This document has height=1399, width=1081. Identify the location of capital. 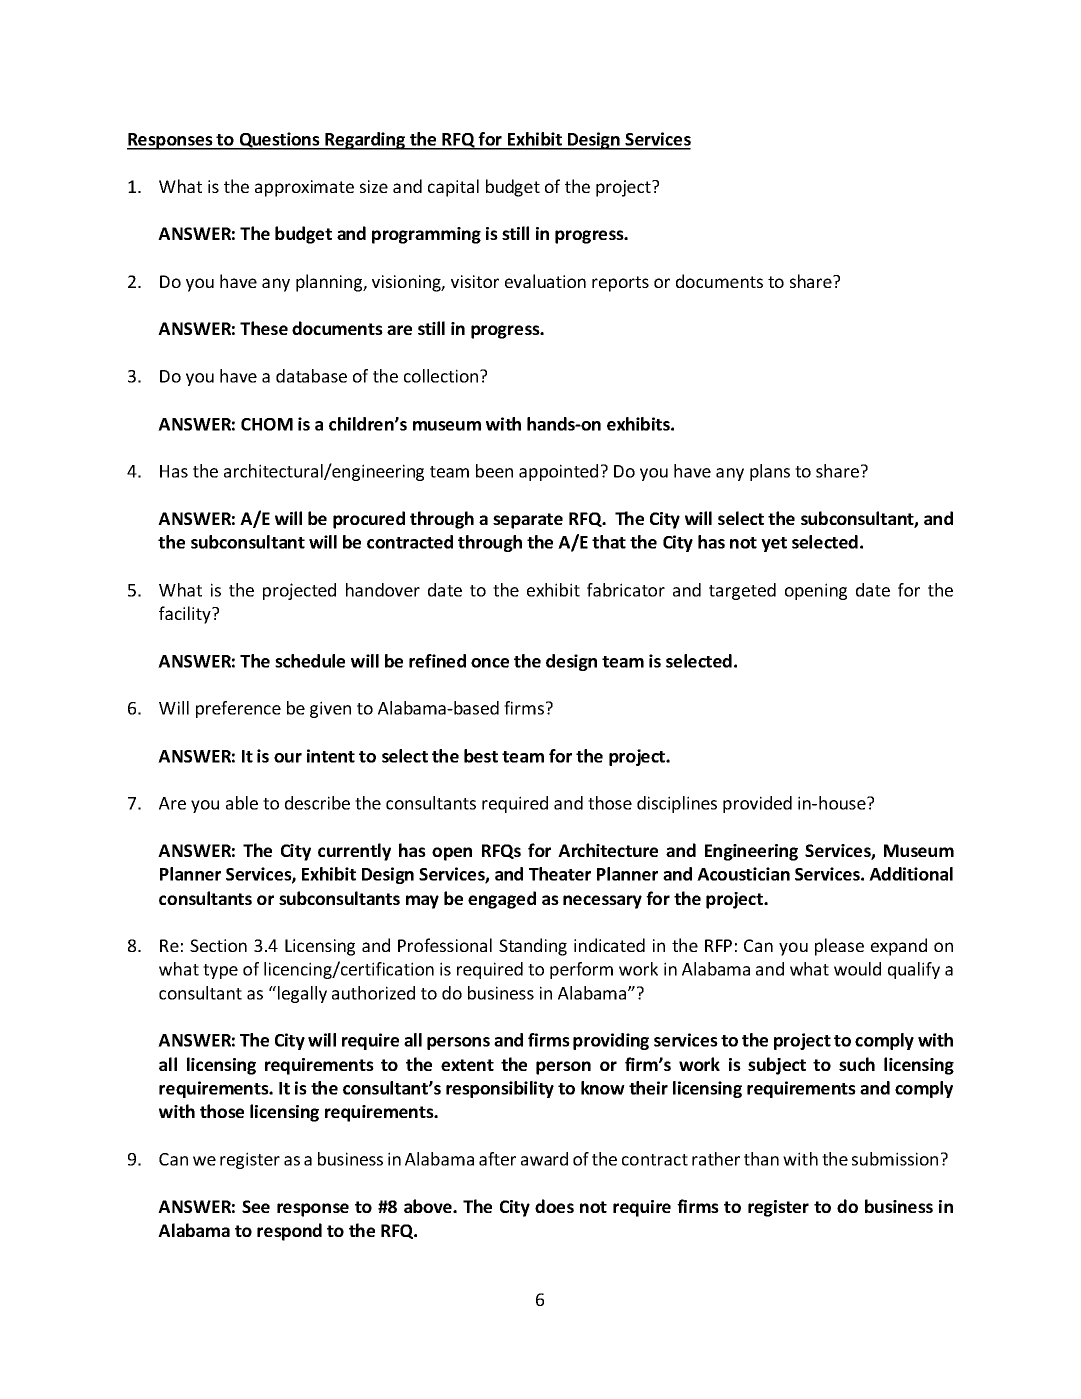
(453, 188).
